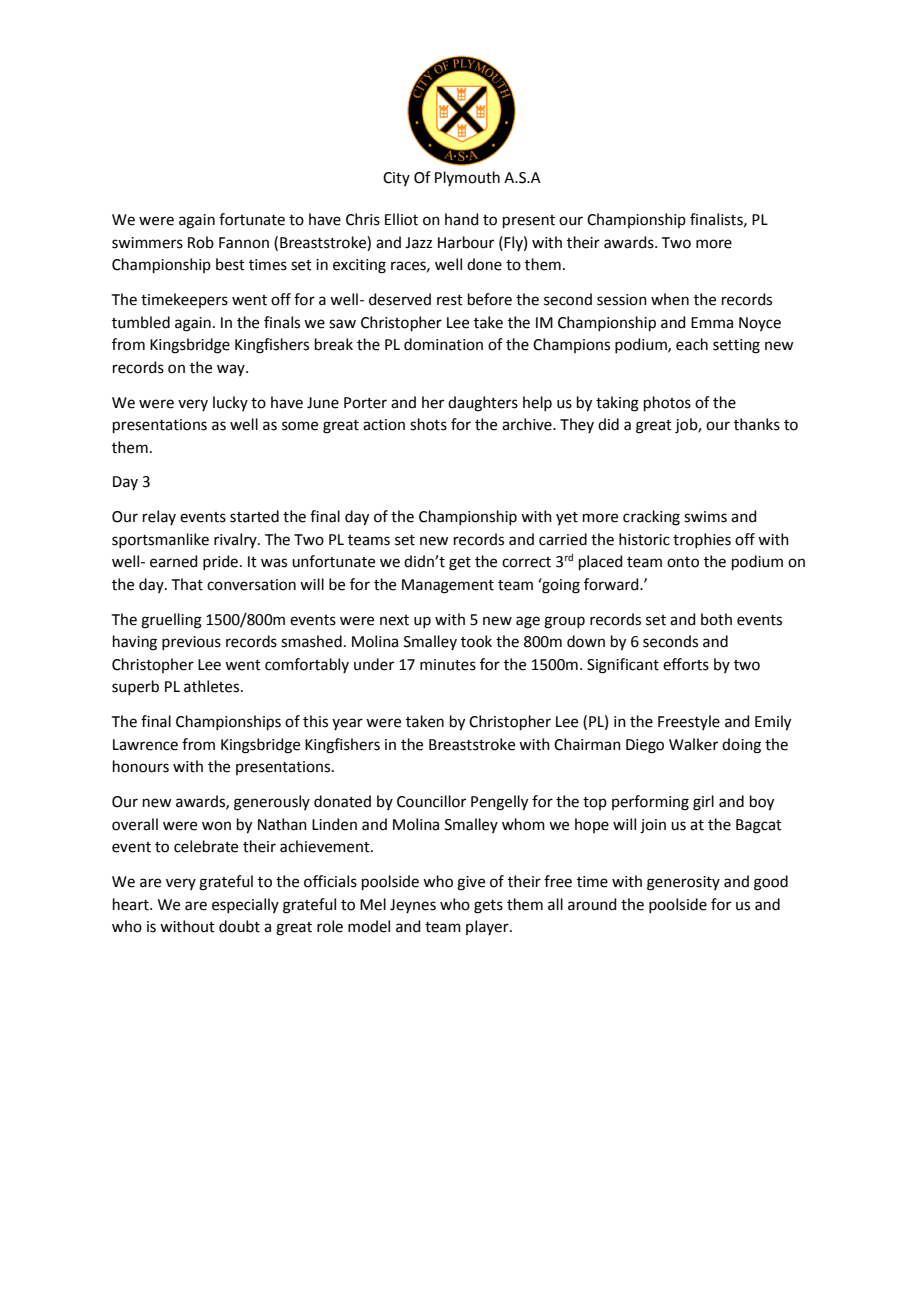 Image resolution: width=924 pixels, height=1308 pixels. Describe the element at coordinates (245, 905) in the page. I see `especially` at that location.
